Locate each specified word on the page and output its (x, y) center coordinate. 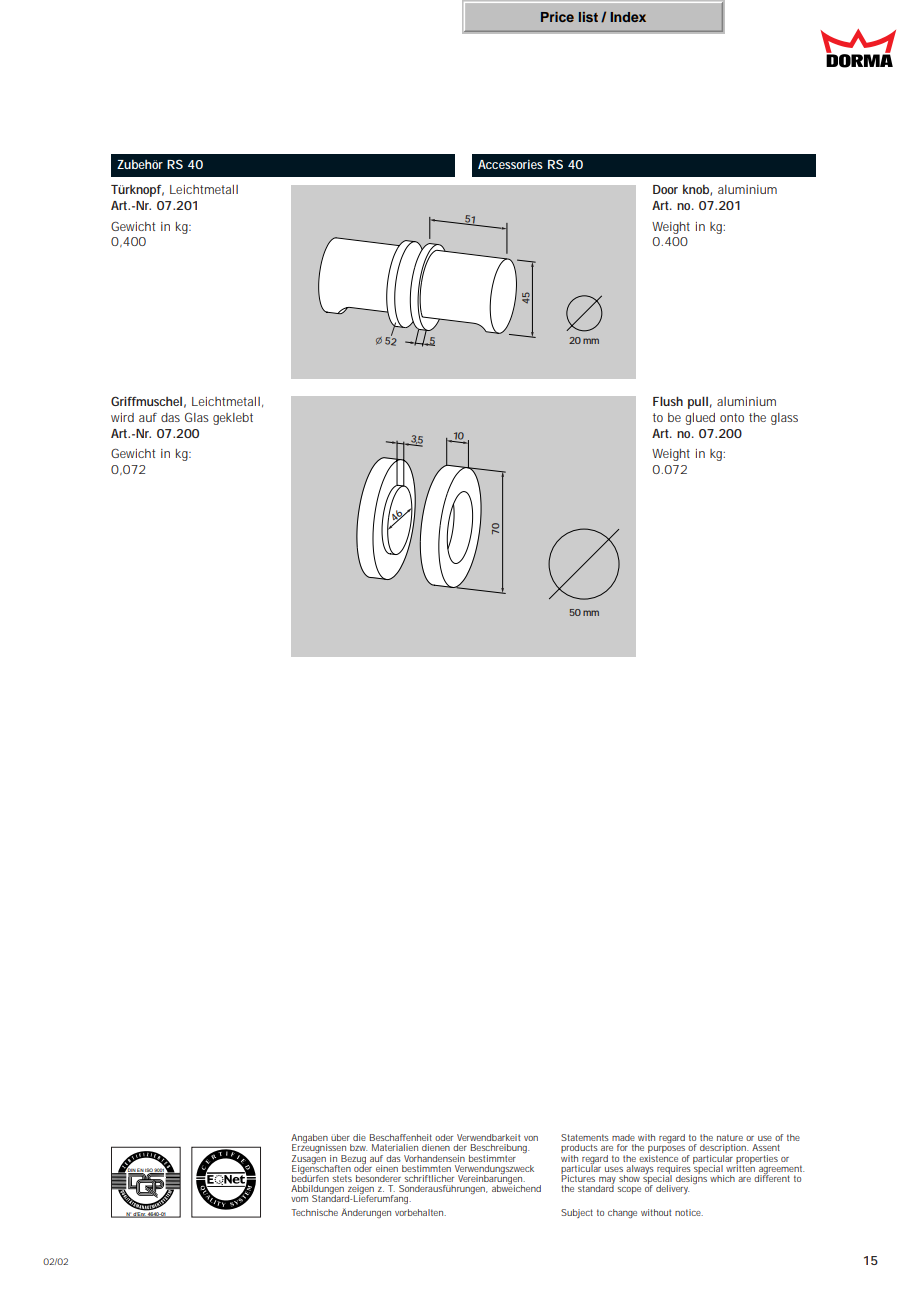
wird (122, 417)
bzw (358, 1147)
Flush (668, 401)
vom (299, 1199)
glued (700, 419)
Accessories (510, 164)
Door (665, 189)
